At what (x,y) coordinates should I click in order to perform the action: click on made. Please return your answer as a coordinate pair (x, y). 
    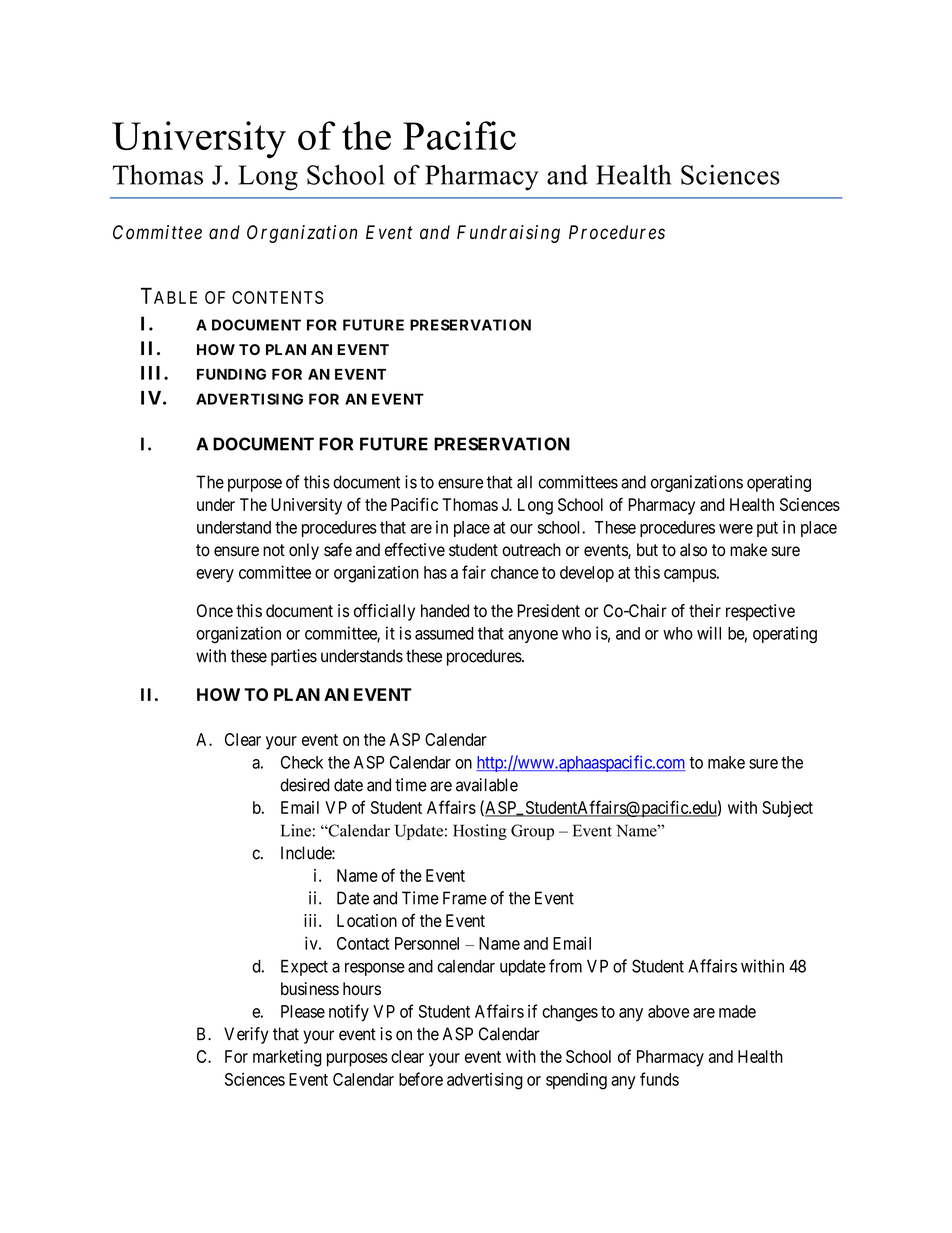
    Looking at the image, I should click on (737, 1011).
